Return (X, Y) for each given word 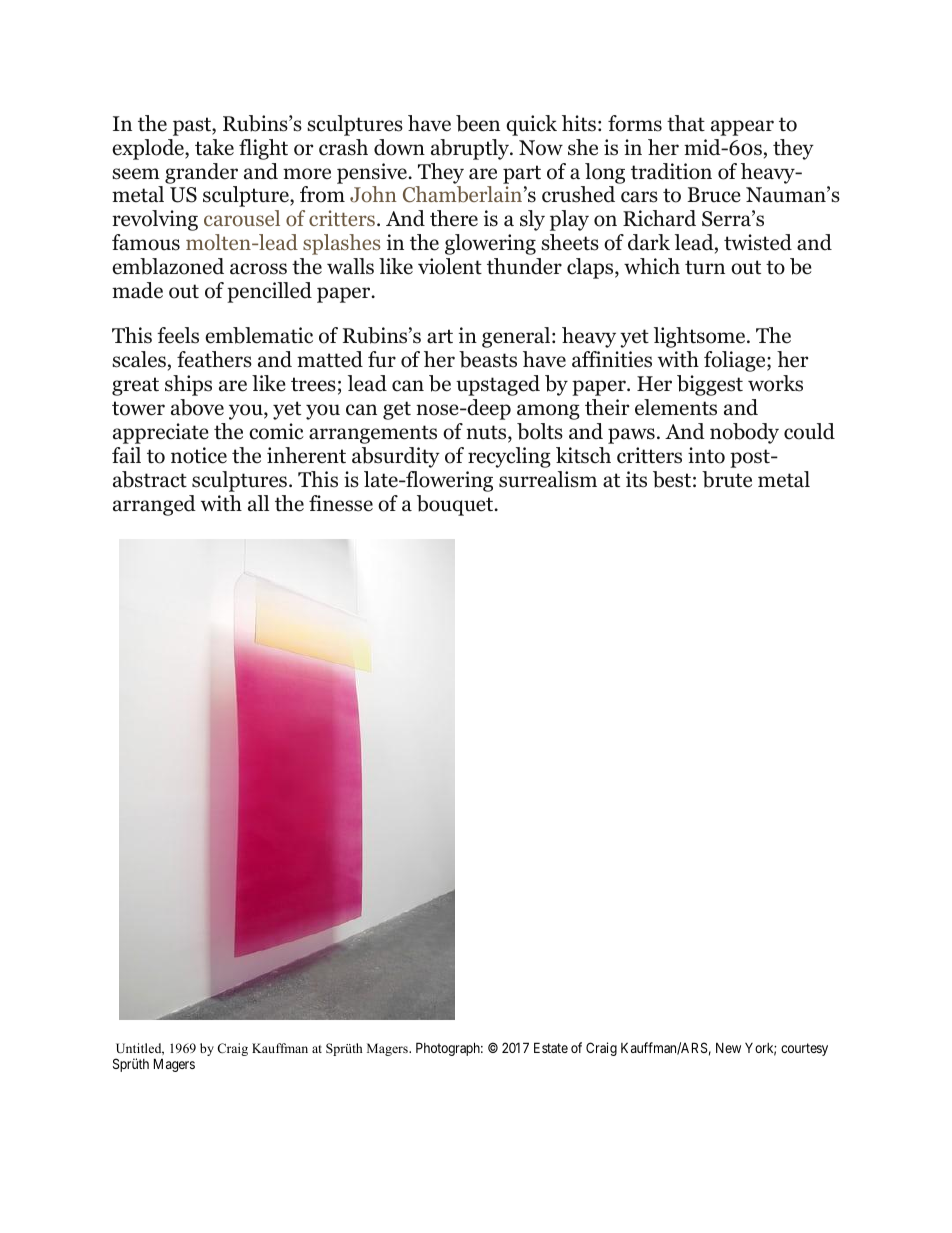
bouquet (456, 505)
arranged (154, 505)
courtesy (804, 1049)
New (728, 1048)
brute (727, 479)
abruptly (471, 149)
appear (742, 128)
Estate (551, 1047)
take (214, 147)
